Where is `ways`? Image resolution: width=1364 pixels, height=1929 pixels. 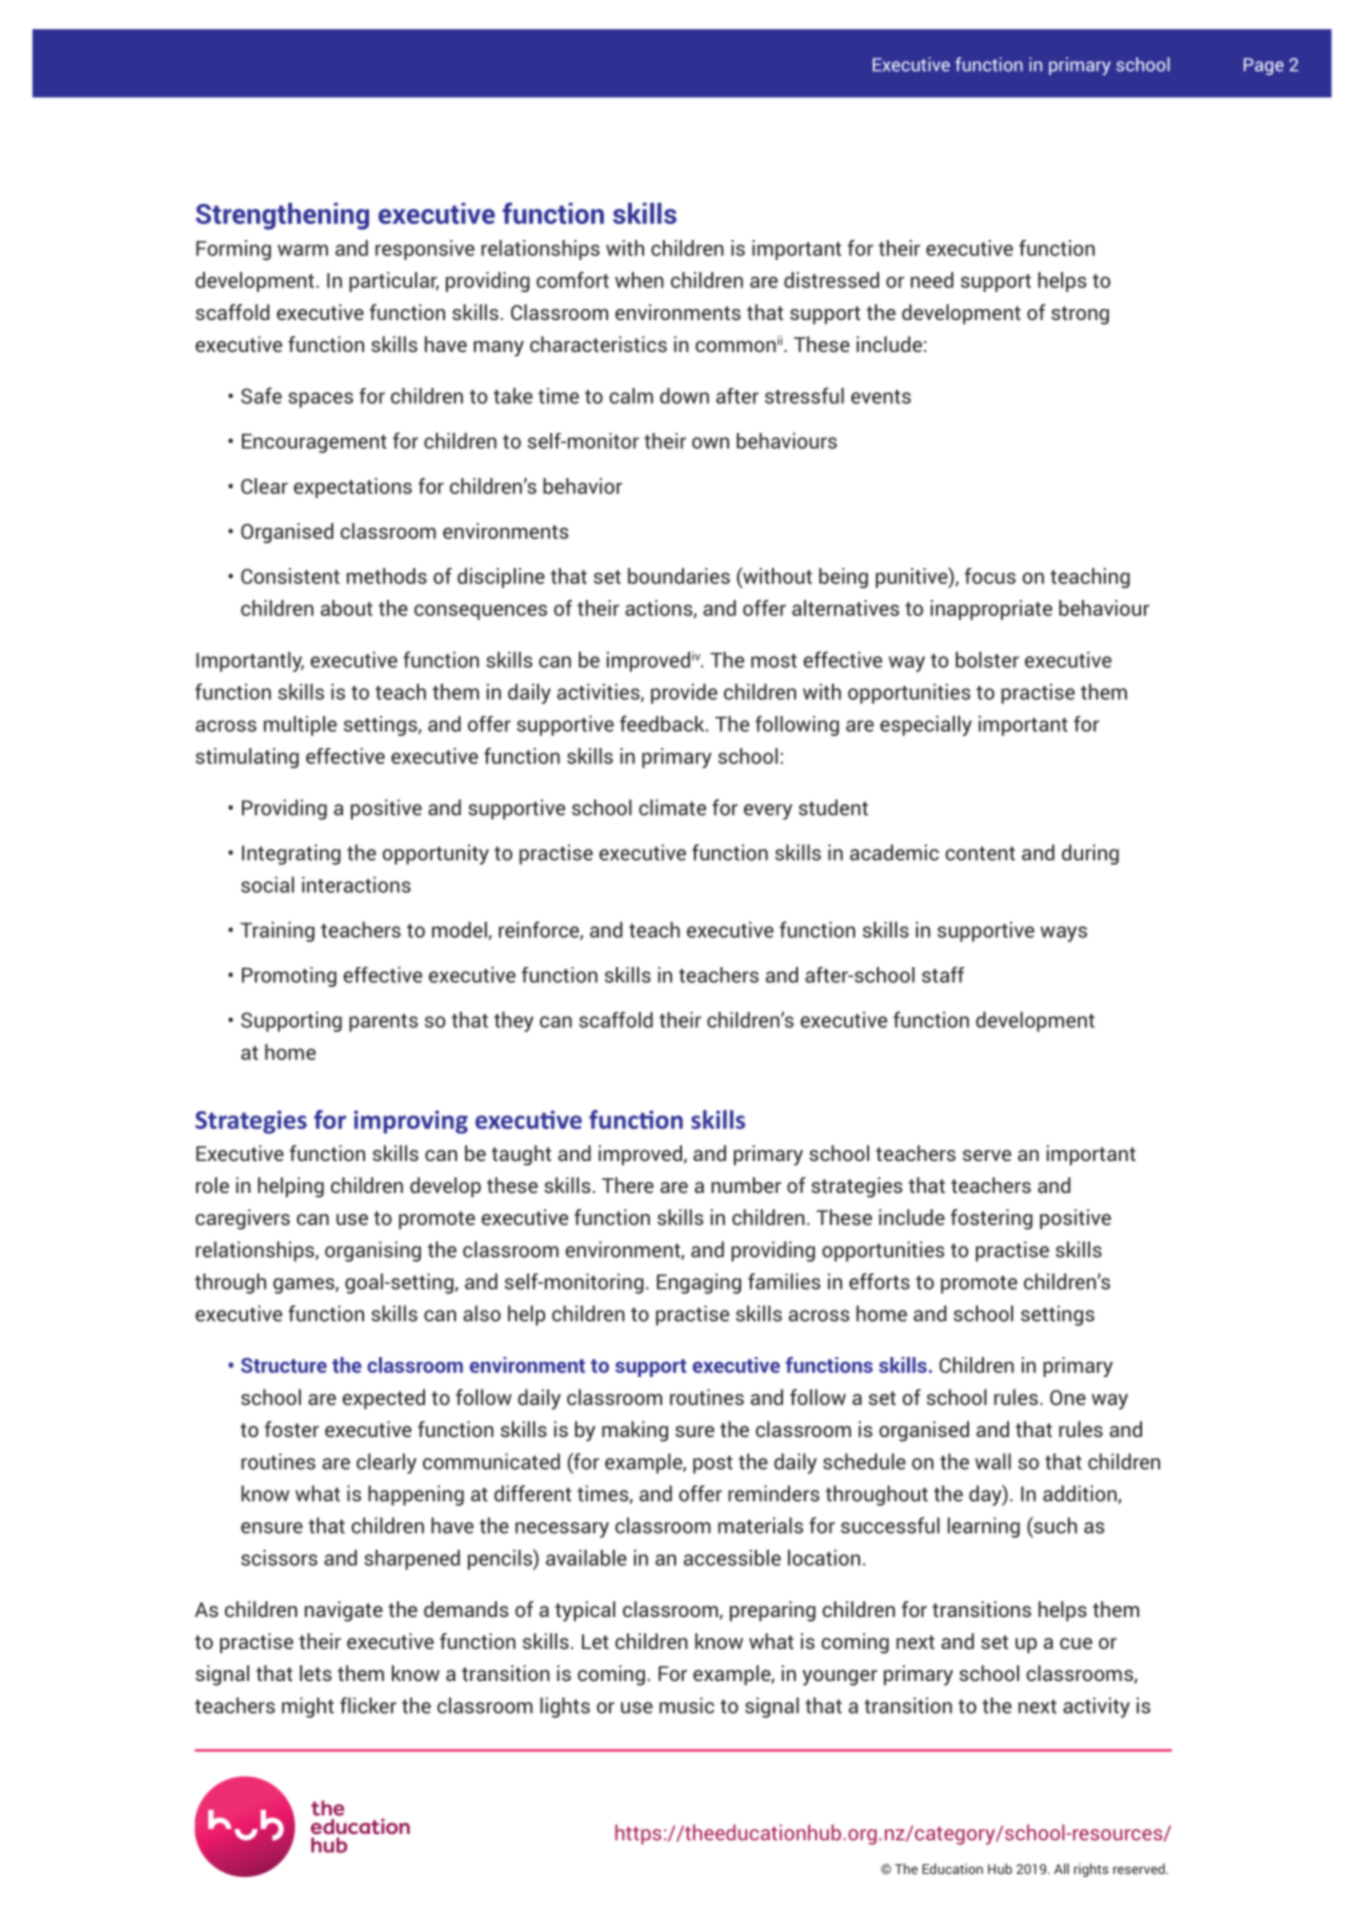
ways is located at coordinates (1063, 934).
